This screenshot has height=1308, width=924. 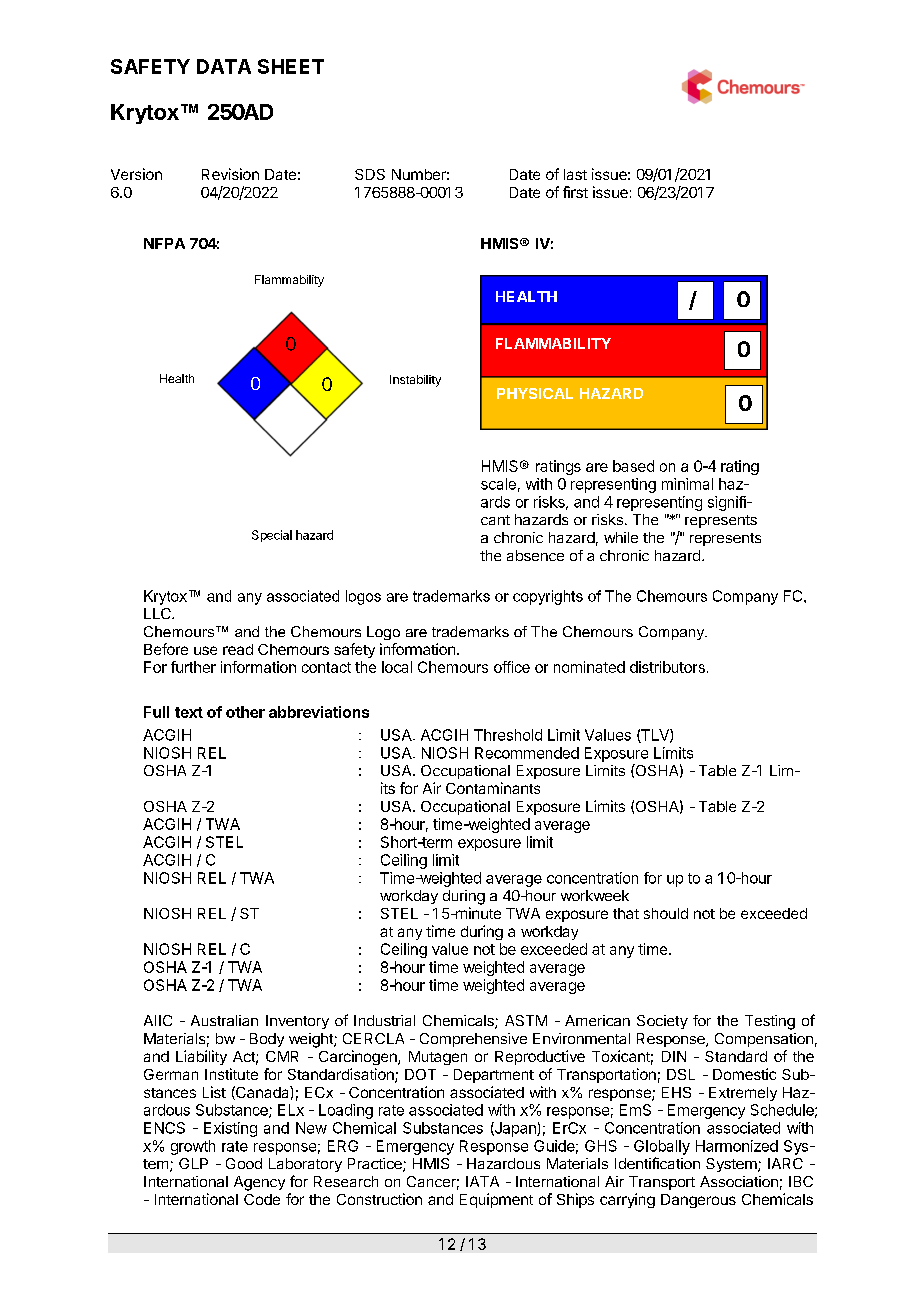 What do you see at coordinates (244, 1163) in the screenshot?
I see `Good` at bounding box center [244, 1163].
